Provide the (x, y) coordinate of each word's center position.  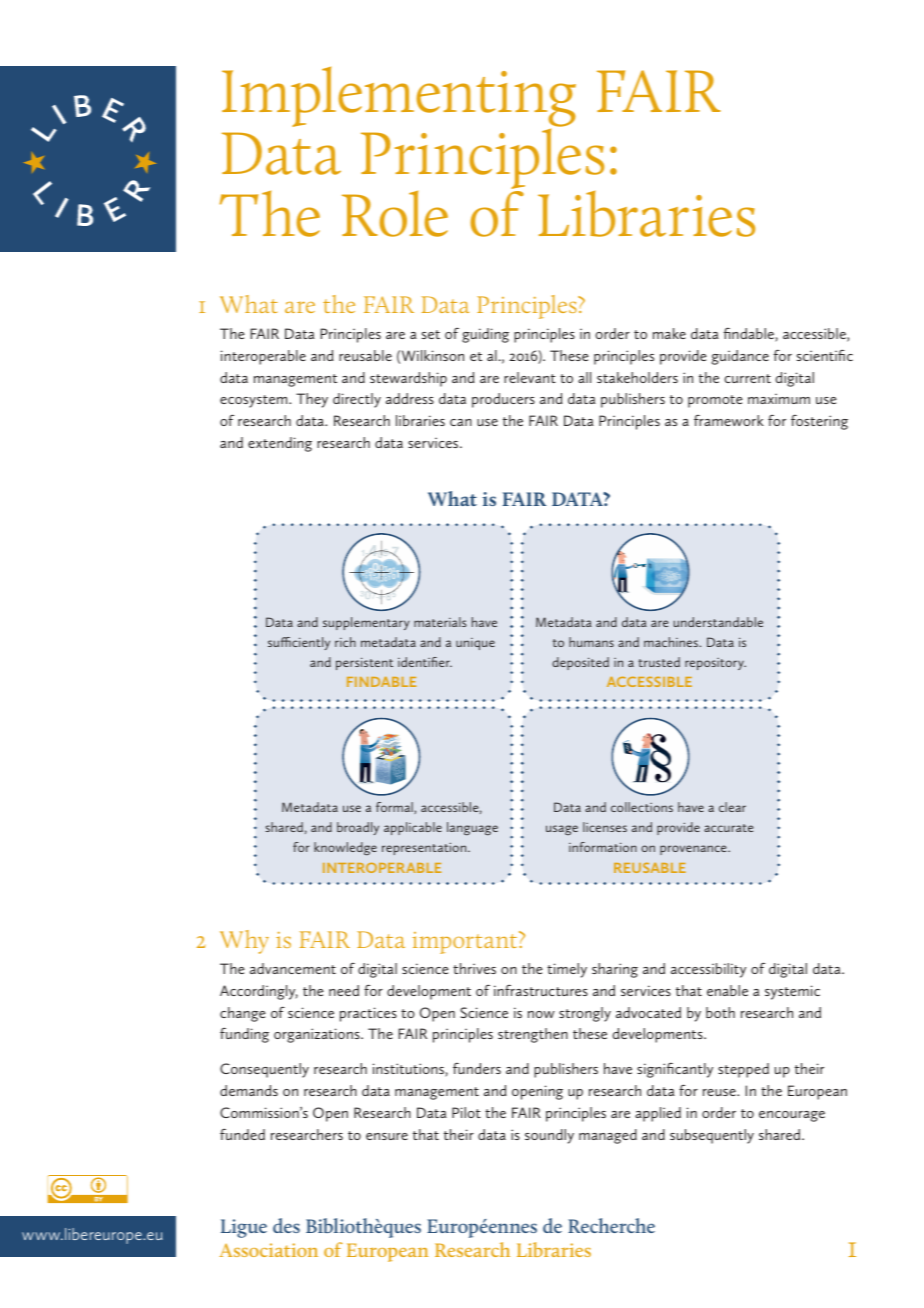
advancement (293, 968)
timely (567, 970)
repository (715, 664)
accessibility (708, 970)
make (669, 333)
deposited (580, 663)
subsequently (712, 1136)
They (312, 400)
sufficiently (299, 643)
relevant (530, 377)
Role (395, 213)
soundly (549, 1136)
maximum (779, 398)
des (286, 1225)
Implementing (399, 98)
